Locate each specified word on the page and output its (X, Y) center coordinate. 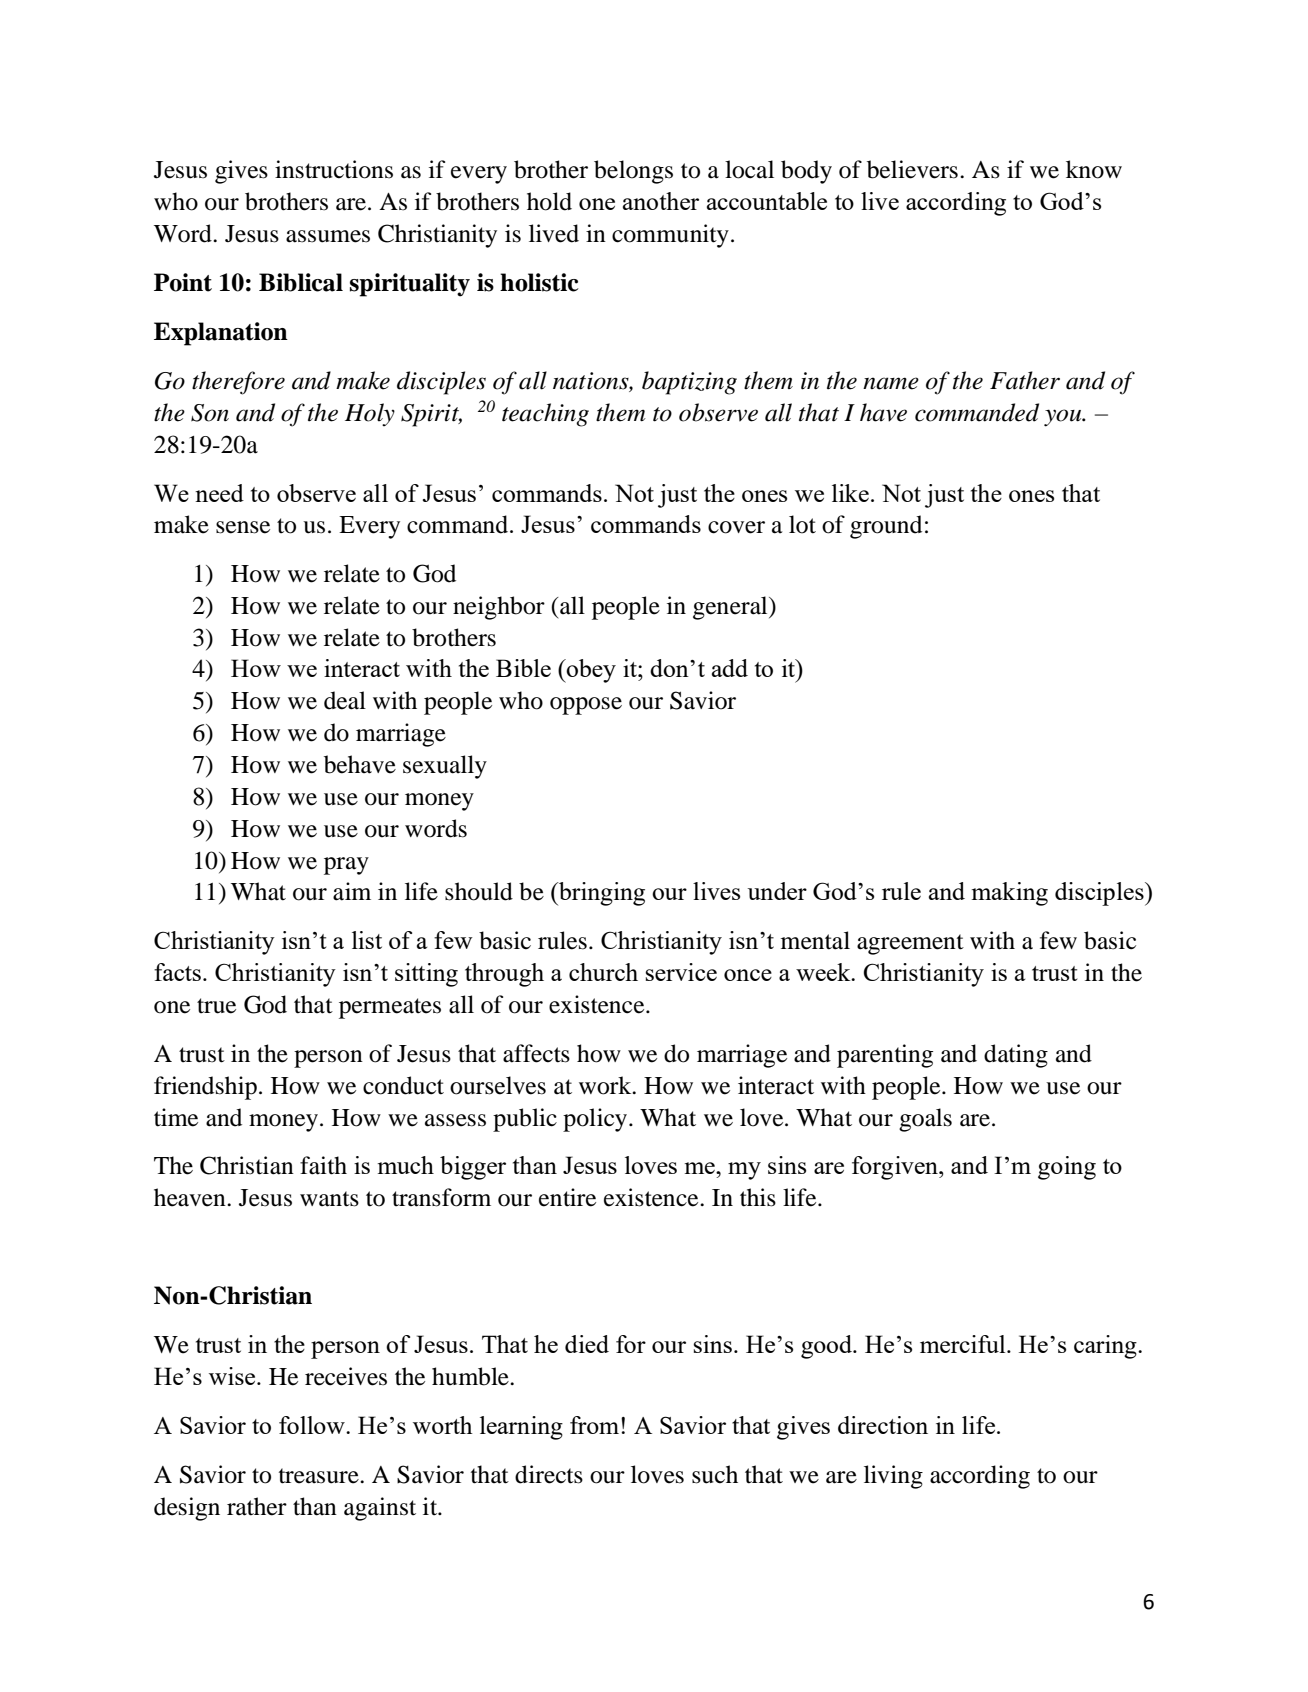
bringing (601, 894)
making (1010, 894)
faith (323, 1165)
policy (596, 1120)
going (1067, 1168)
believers (912, 169)
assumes (328, 236)
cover (736, 527)
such (715, 1474)
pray (346, 866)
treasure (320, 1476)
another (661, 201)
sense (243, 527)
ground (886, 527)
